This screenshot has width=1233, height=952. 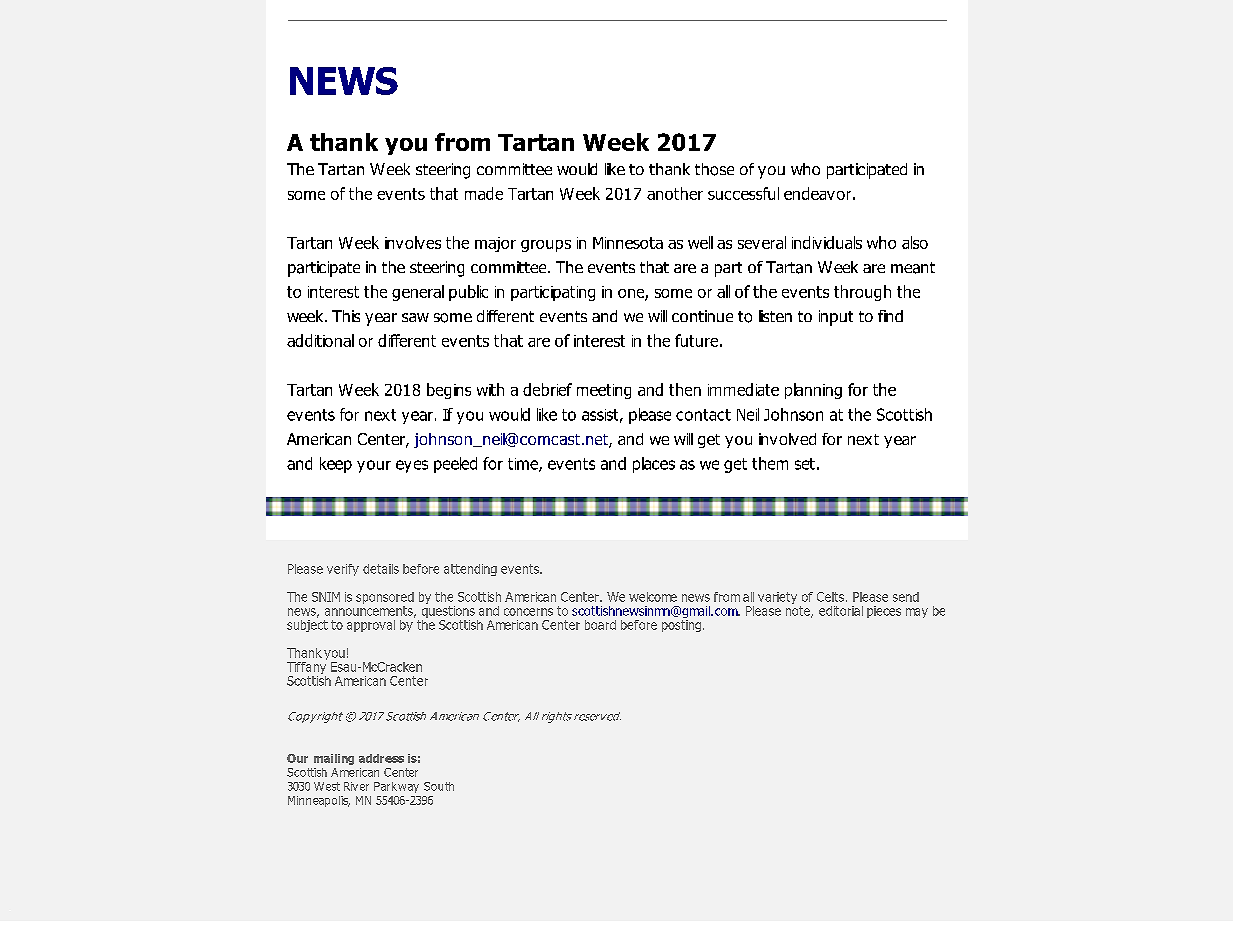 What do you see at coordinates (654, 465) in the screenshot?
I see `places` at bounding box center [654, 465].
